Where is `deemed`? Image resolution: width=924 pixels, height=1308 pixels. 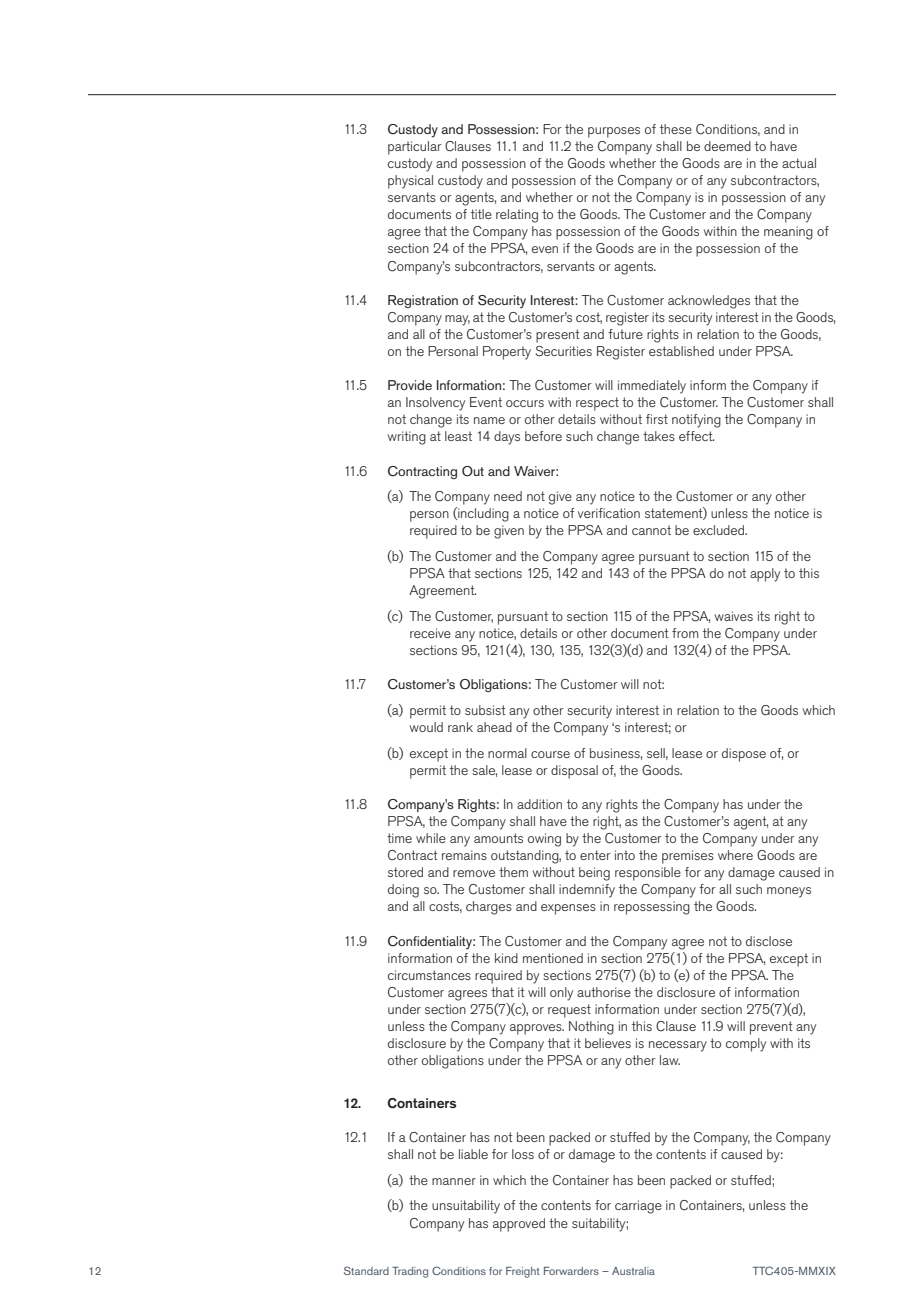 deemed is located at coordinates (727, 146).
